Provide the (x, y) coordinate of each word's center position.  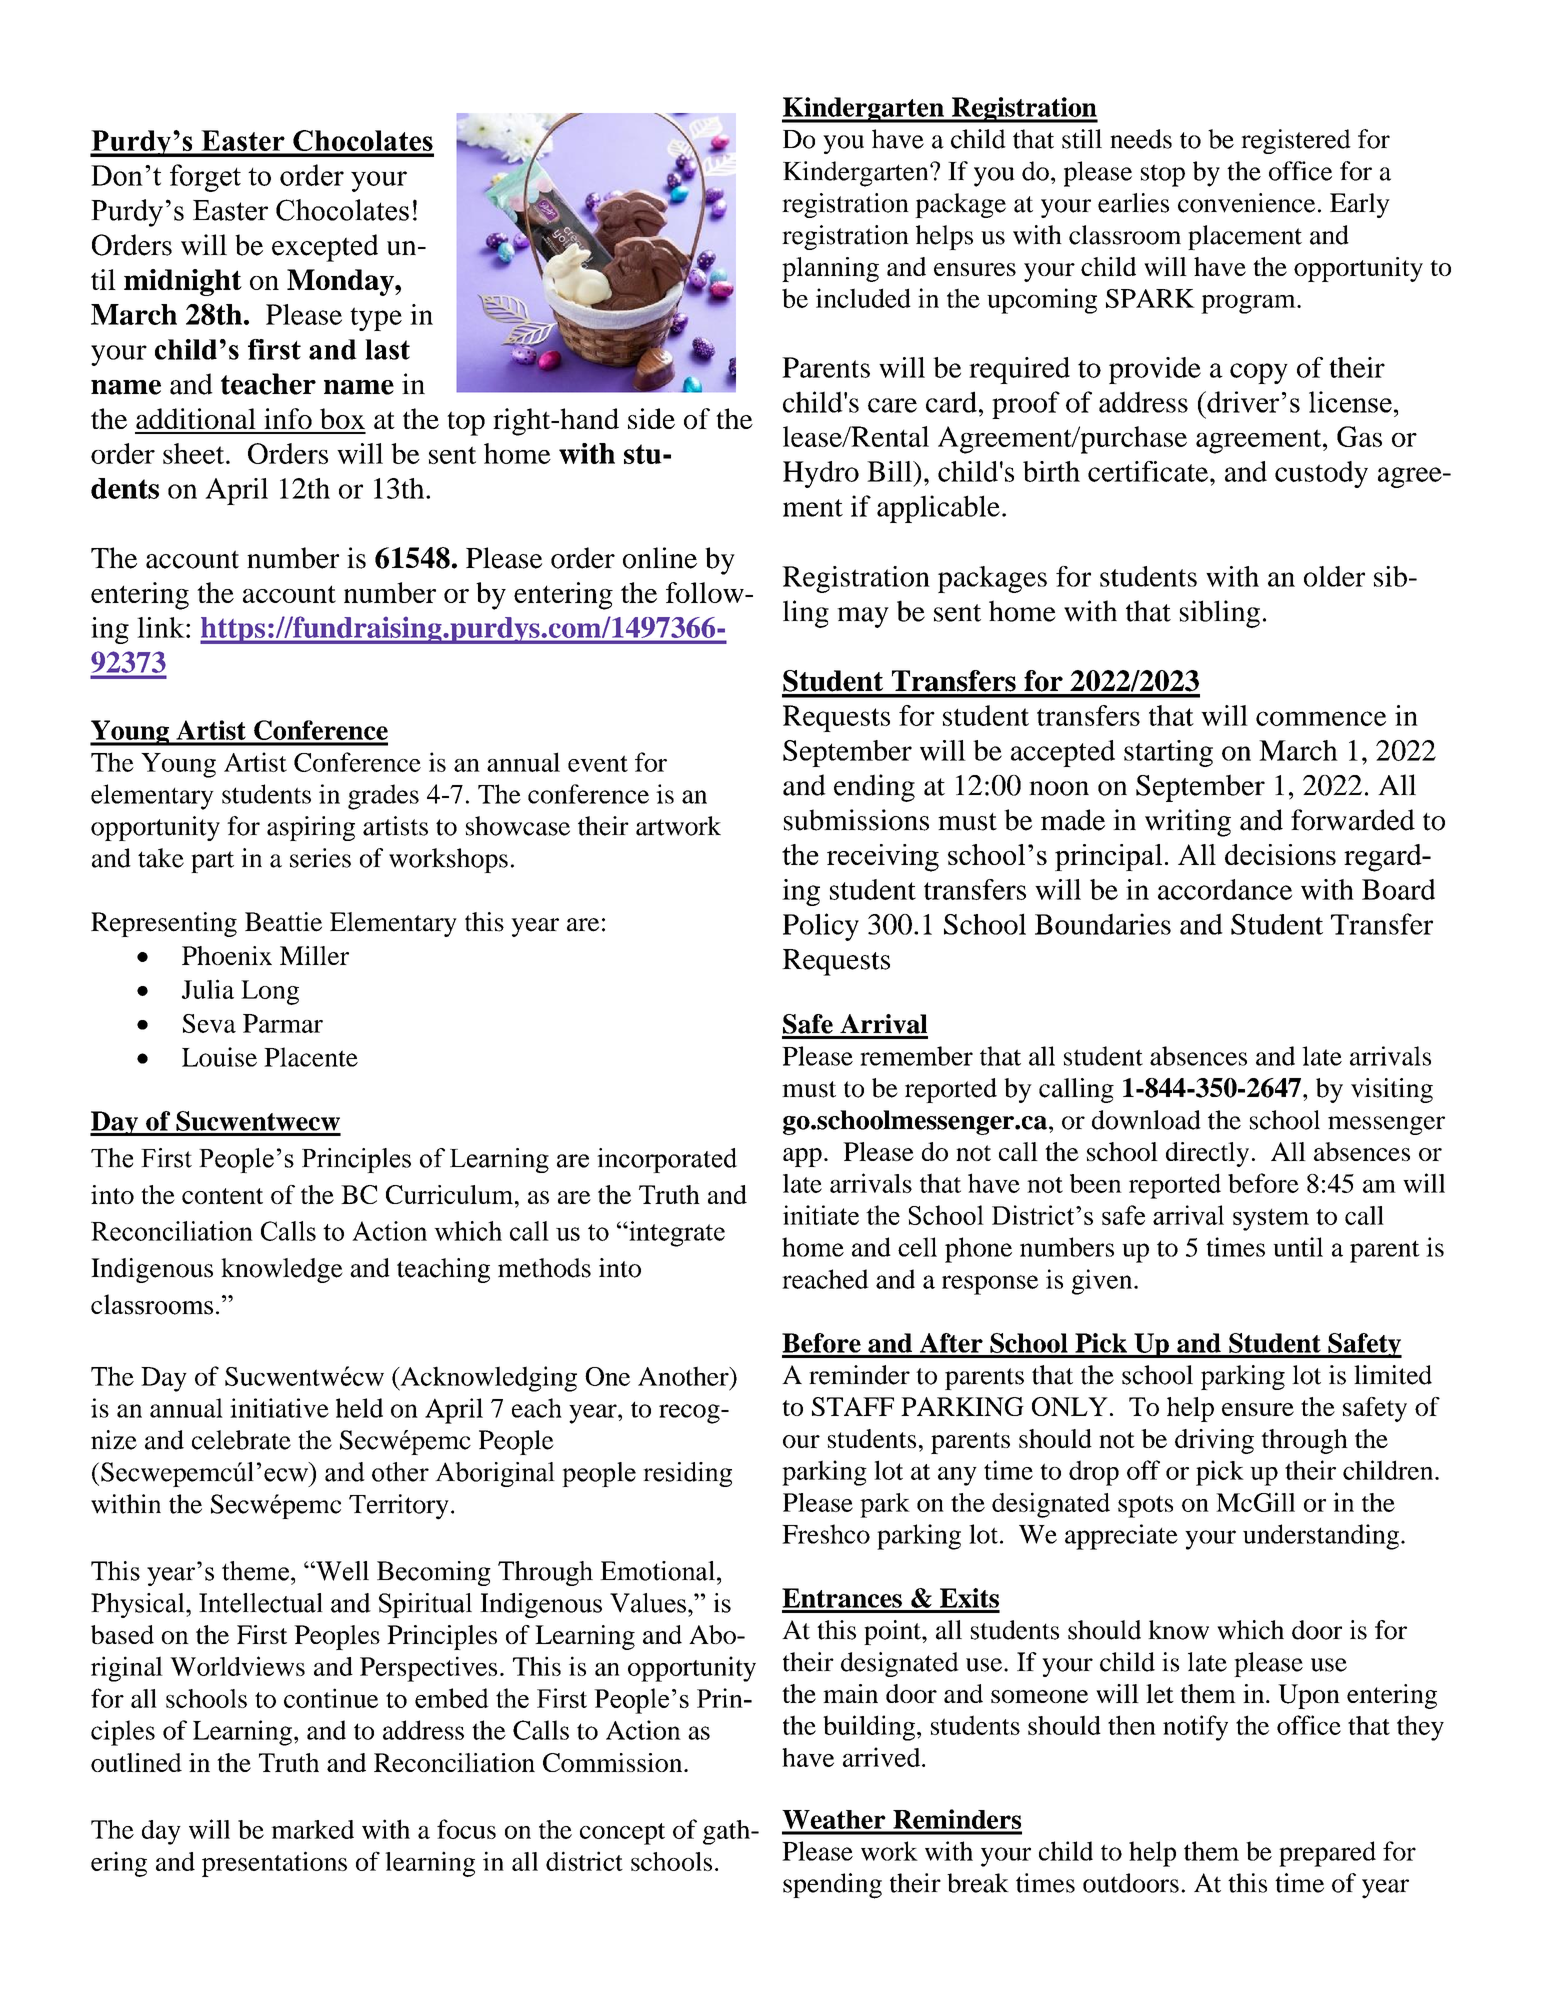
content (222, 1196)
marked (312, 1829)
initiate (821, 1215)
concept (622, 1834)
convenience (1246, 203)
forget (205, 178)
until (1298, 1247)
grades (383, 797)
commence (1321, 718)
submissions (856, 820)
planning (830, 269)
